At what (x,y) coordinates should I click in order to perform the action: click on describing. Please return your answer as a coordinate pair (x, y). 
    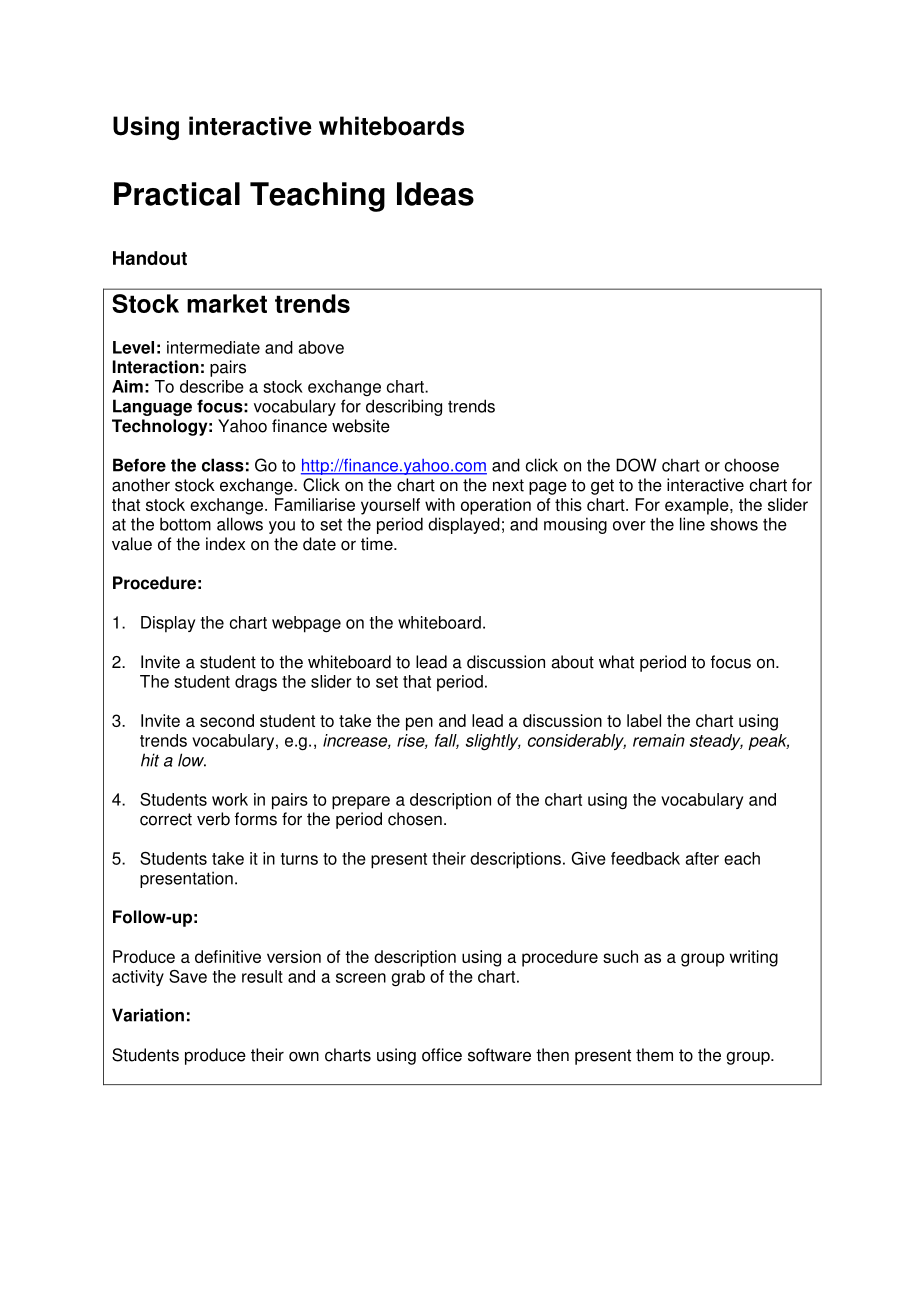
    Looking at the image, I should click on (404, 407).
